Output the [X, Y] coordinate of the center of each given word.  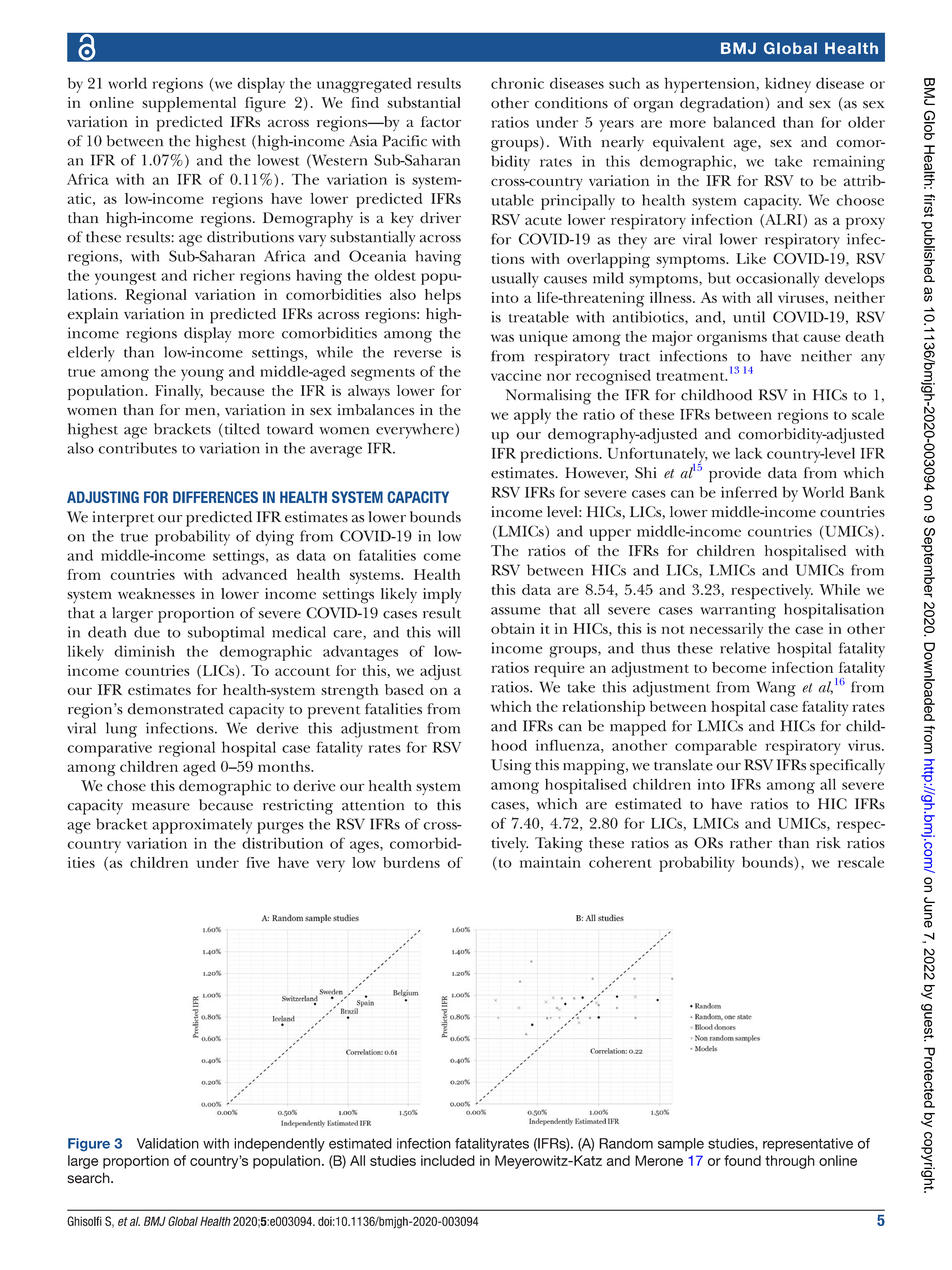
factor [441, 121]
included [448, 1160]
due [147, 632]
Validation [168, 1143]
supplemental [189, 104]
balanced [744, 122]
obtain [513, 628]
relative [745, 648]
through [790, 1162]
